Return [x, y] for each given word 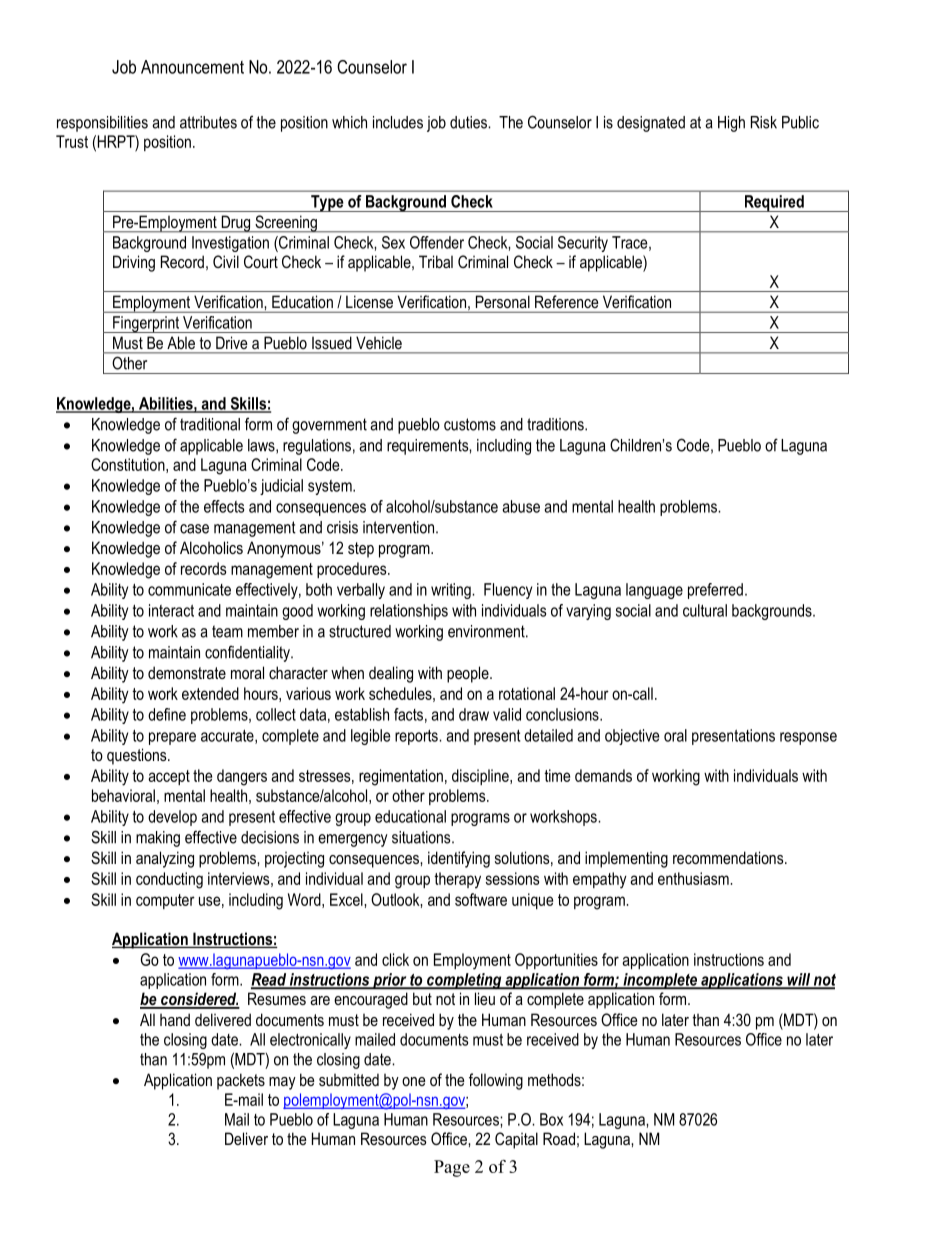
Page [452, 1168]
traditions [556, 424]
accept [169, 777]
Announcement [192, 67]
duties [469, 122]
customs [470, 424]
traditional [210, 424]
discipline [481, 777]
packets [241, 1081]
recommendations [729, 857]
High [731, 124]
